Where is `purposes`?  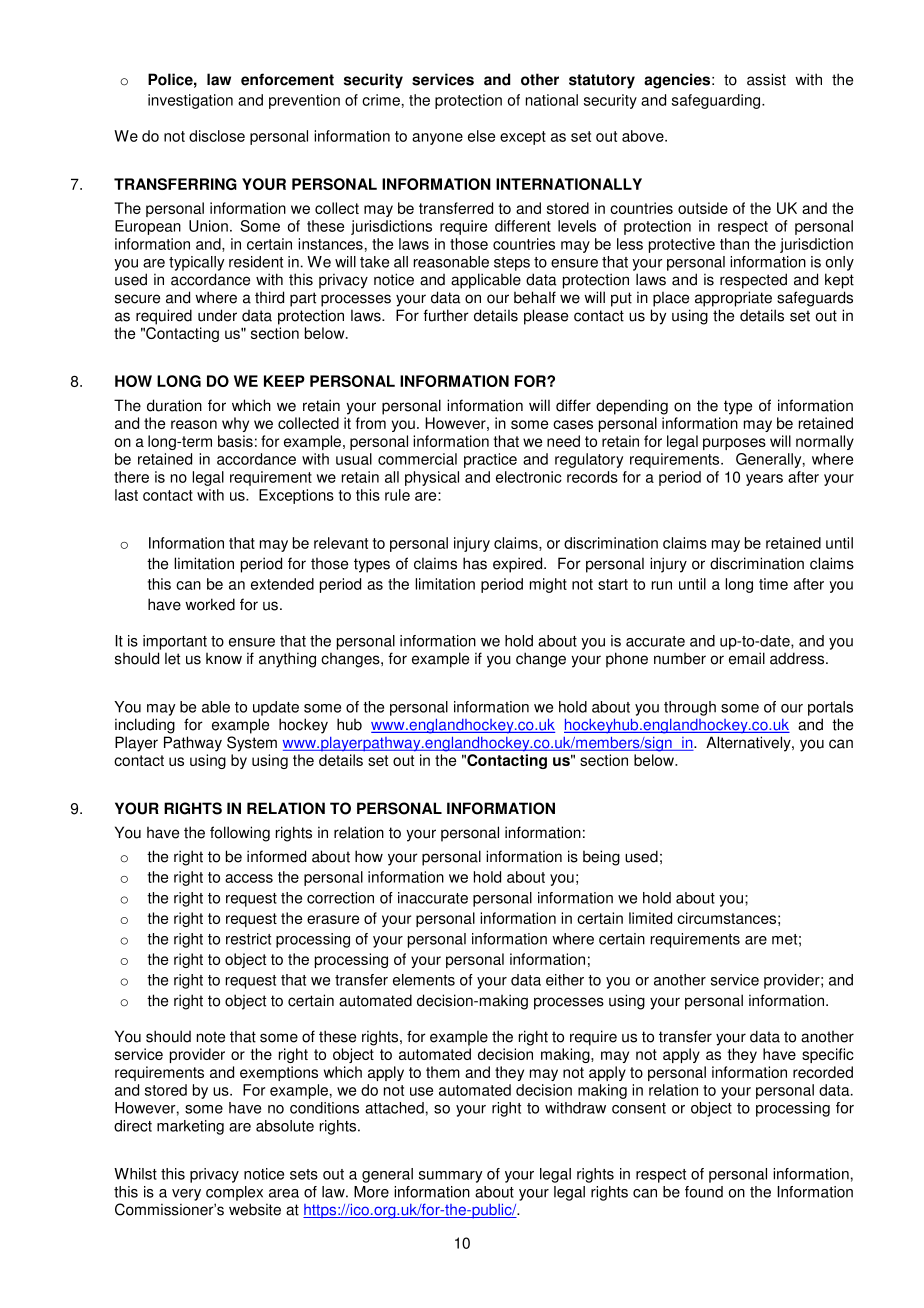
purposes is located at coordinates (734, 444).
